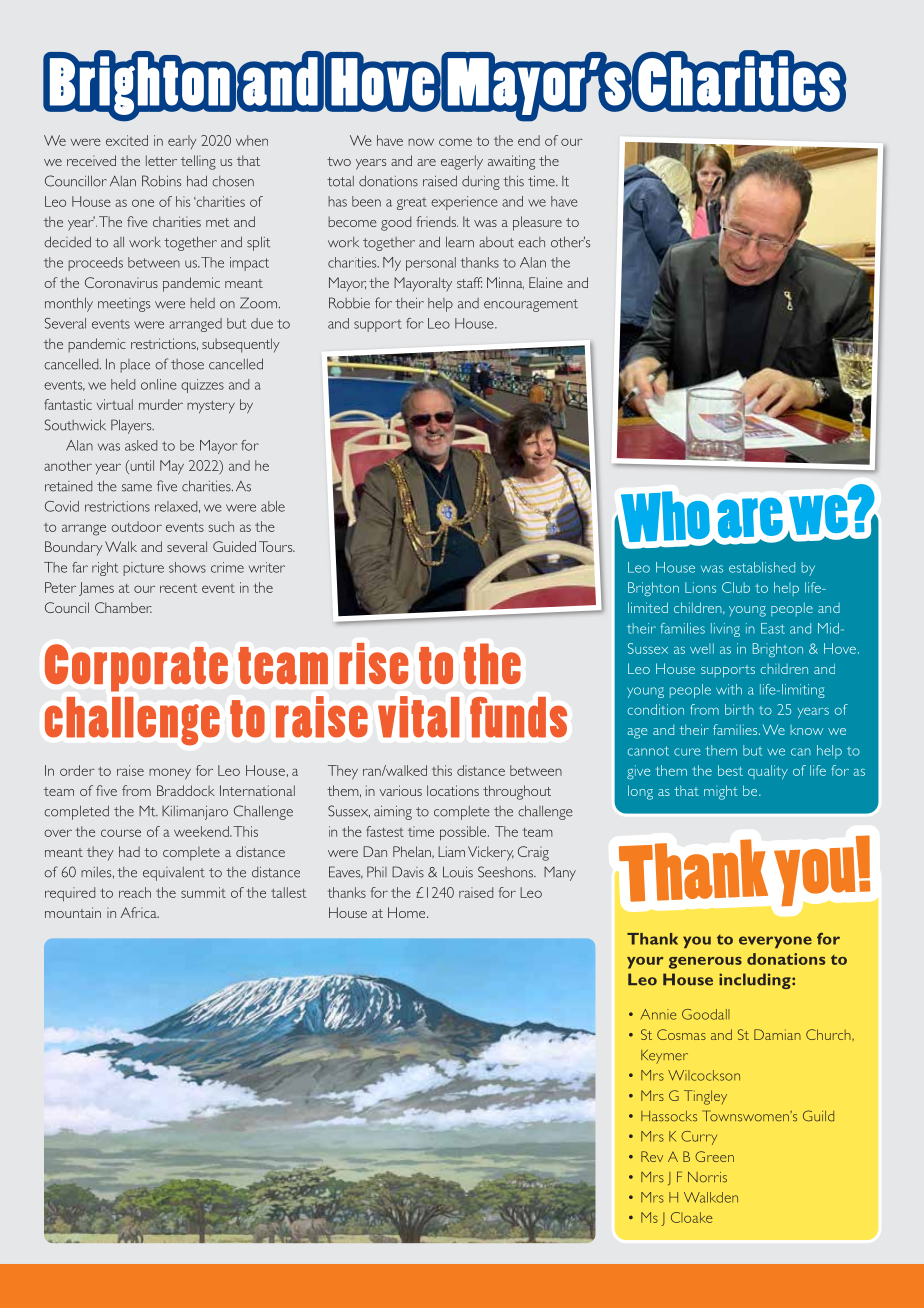  I want to click on Robins, so click(161, 181).
